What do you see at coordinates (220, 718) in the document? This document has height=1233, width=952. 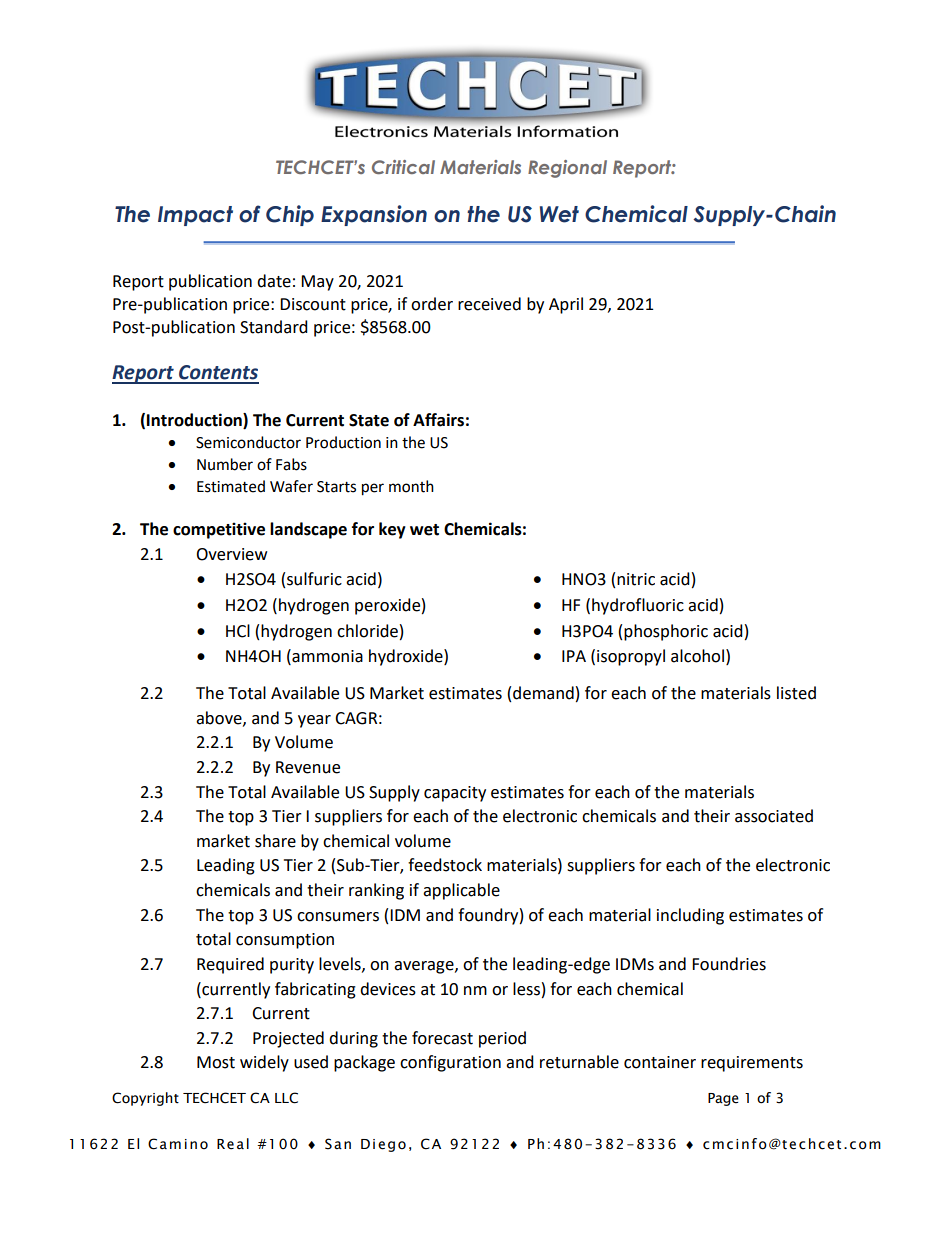 I see `above` at bounding box center [220, 718].
